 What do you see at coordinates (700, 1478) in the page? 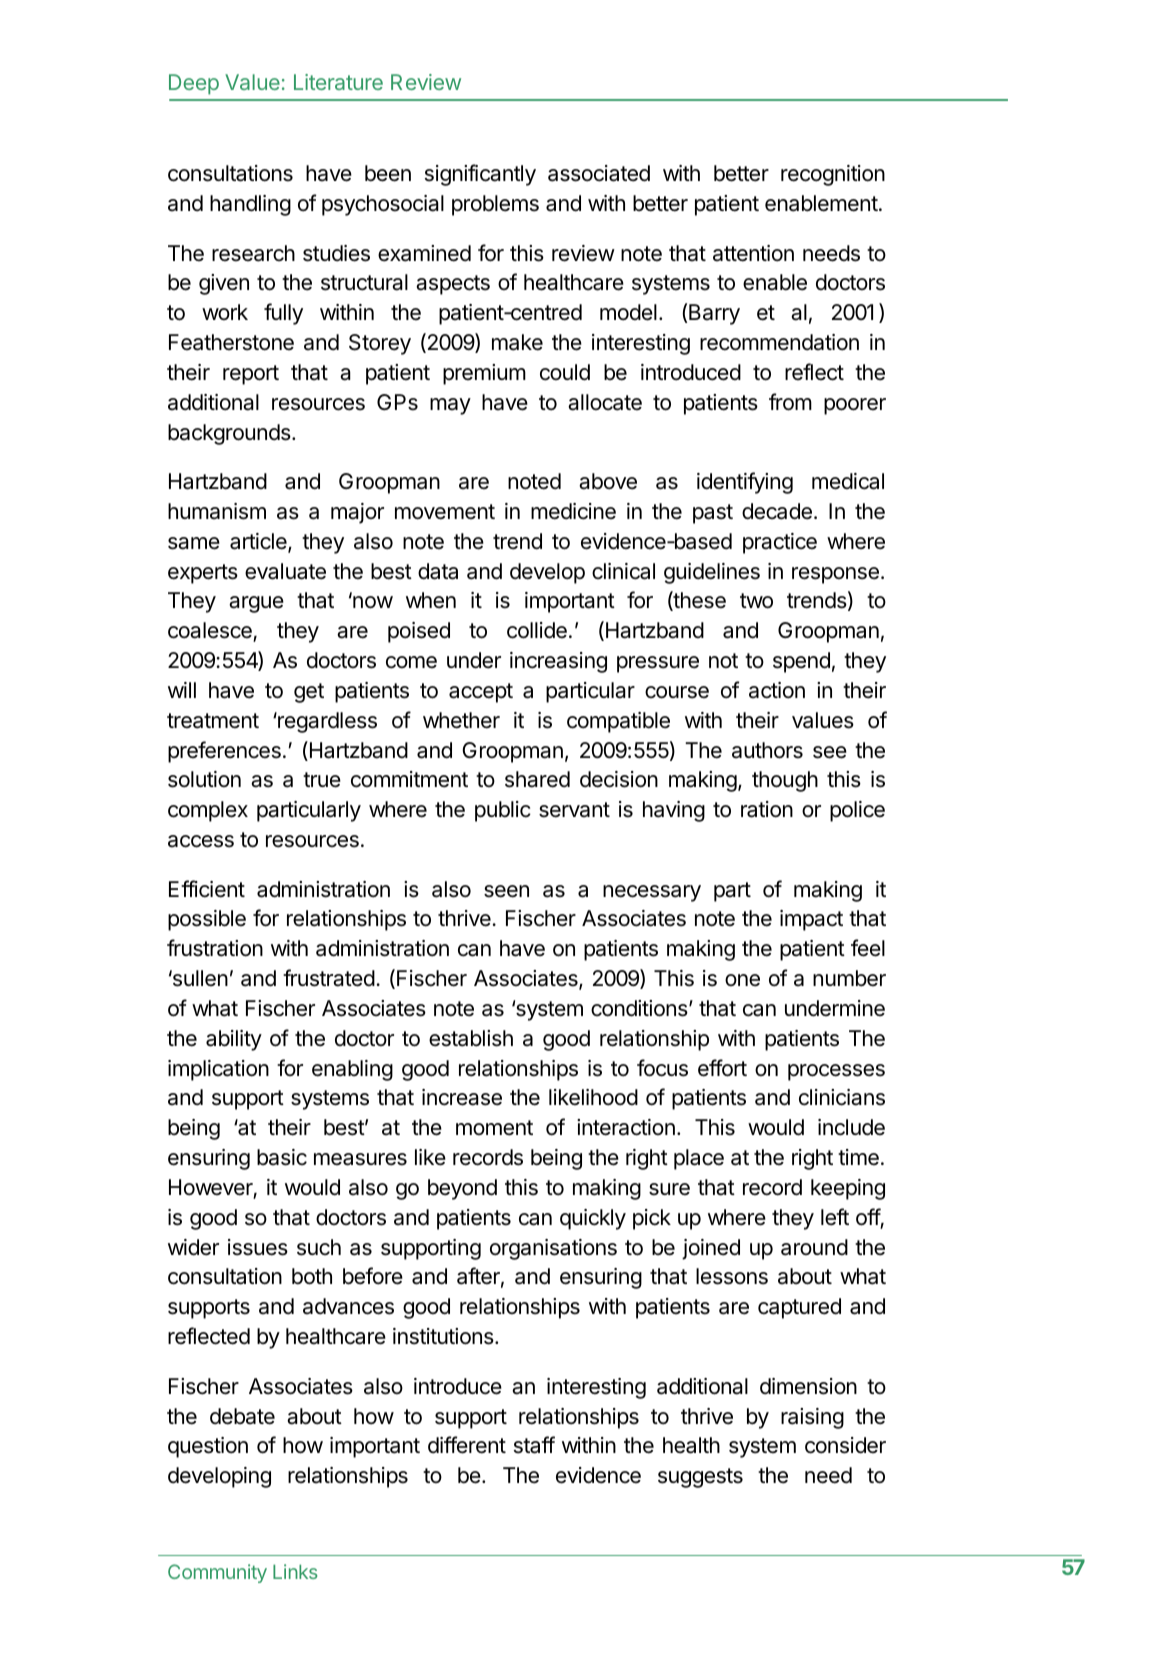
I see `suggests` at bounding box center [700, 1478].
